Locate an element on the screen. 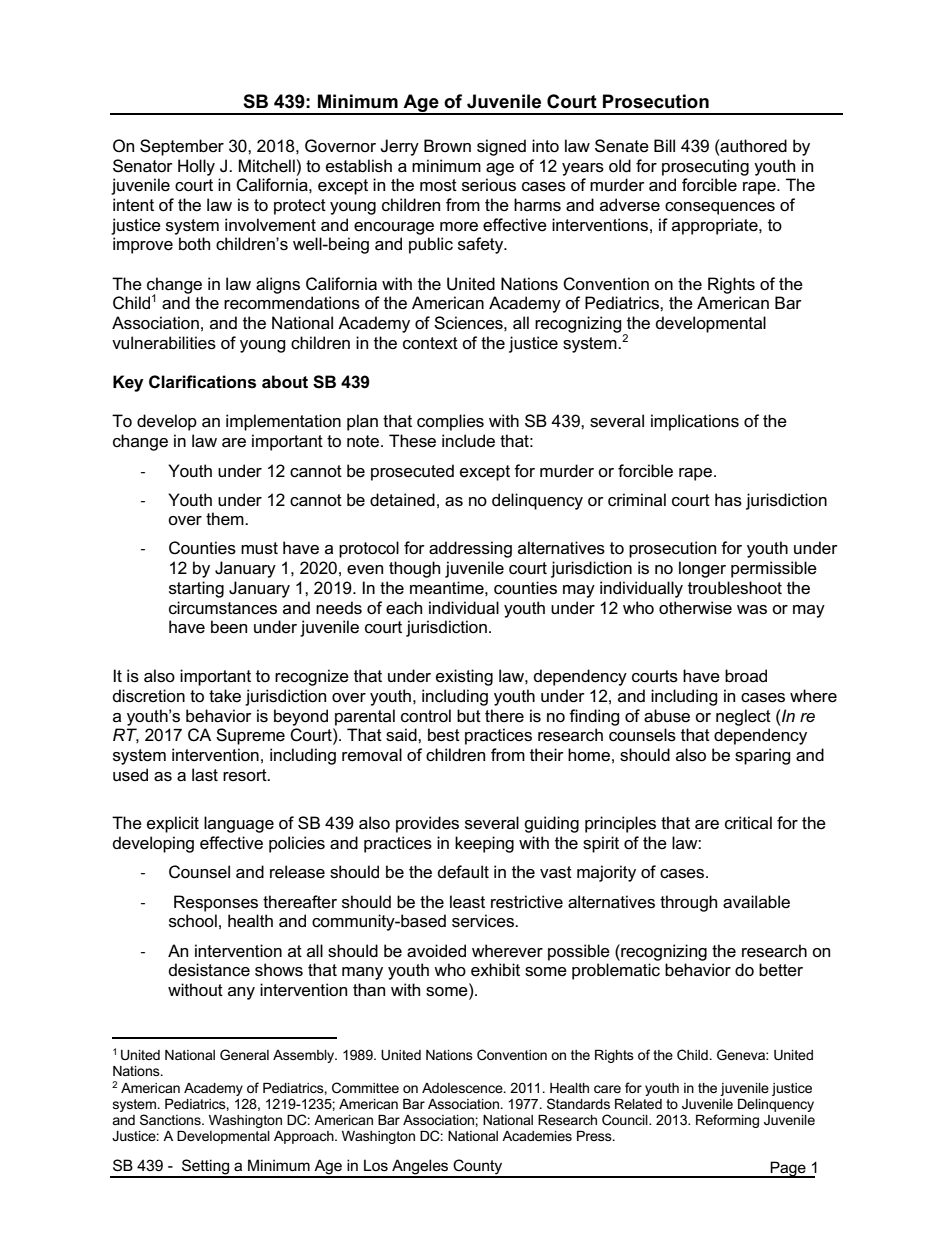 Image resolution: width=952 pixels, height=1233 pixels. Setting is located at coordinates (205, 1168).
